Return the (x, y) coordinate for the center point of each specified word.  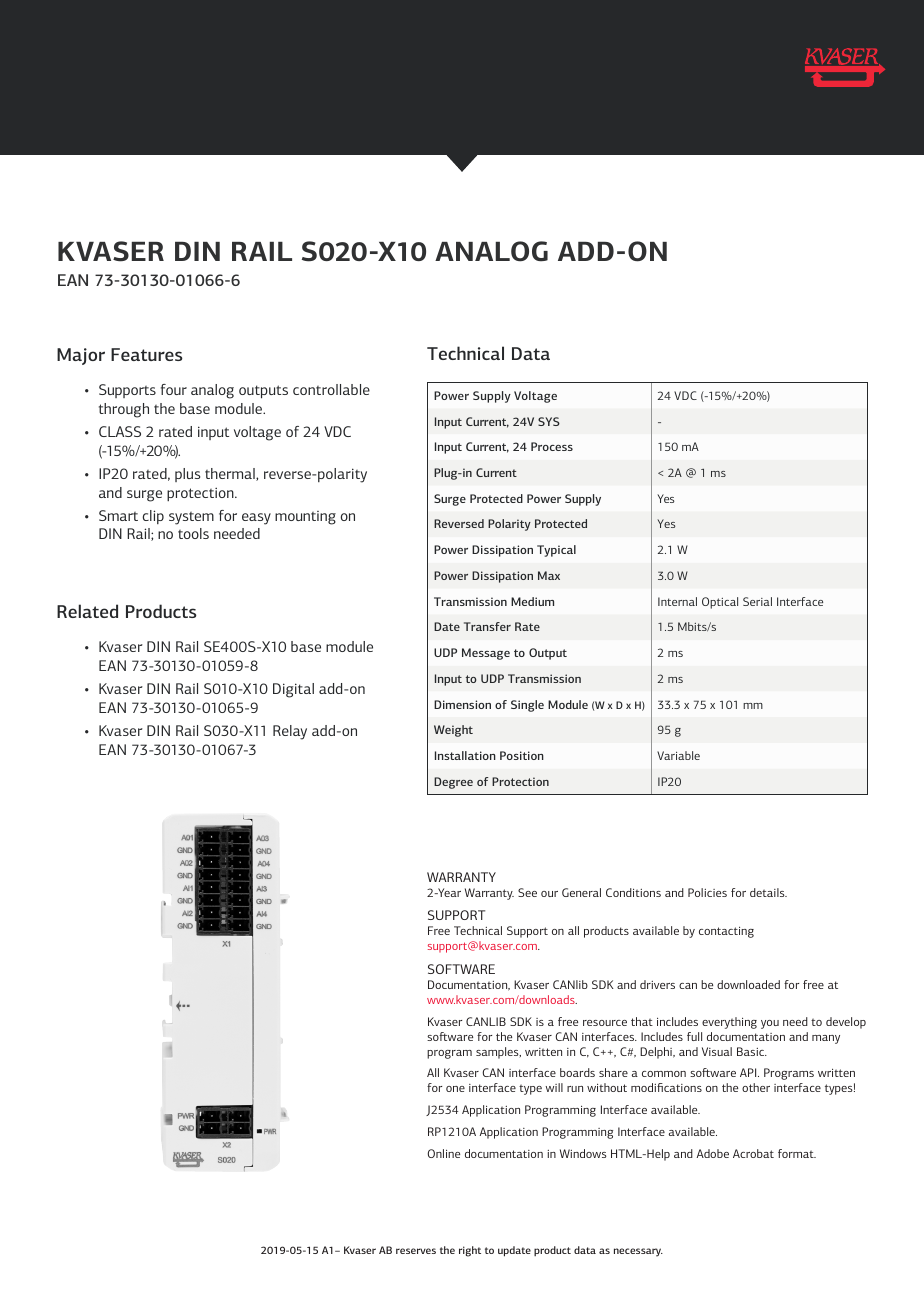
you (770, 1024)
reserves (416, 1251)
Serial (757, 601)
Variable (678, 755)
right (470, 1251)
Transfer (487, 626)
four (174, 389)
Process (552, 446)
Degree (453, 783)
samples (498, 1053)
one (455, 1089)
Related (87, 611)
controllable (331, 389)
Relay (290, 732)
